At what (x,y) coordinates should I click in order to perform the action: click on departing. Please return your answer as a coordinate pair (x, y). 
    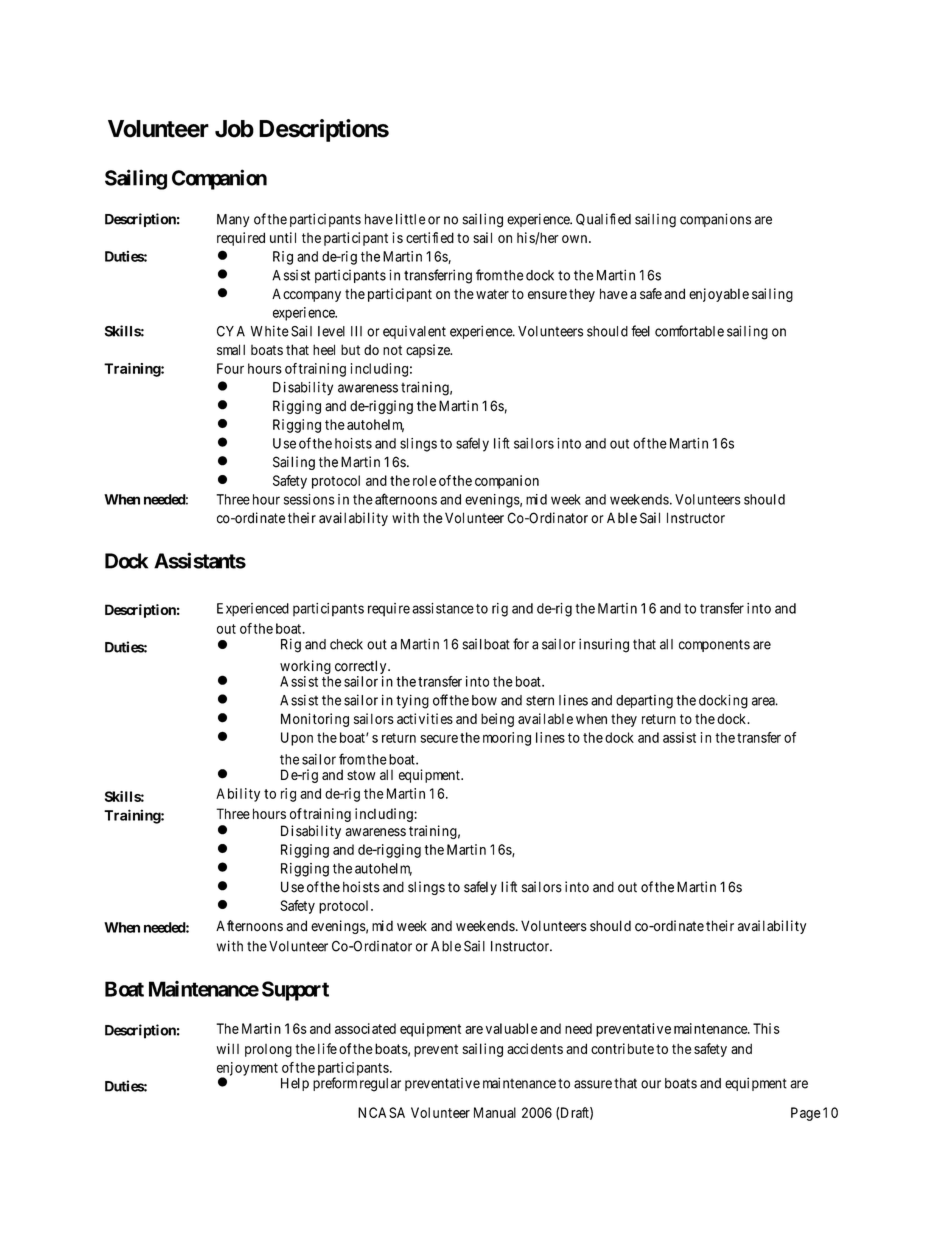
    Looking at the image, I should click on (644, 702).
